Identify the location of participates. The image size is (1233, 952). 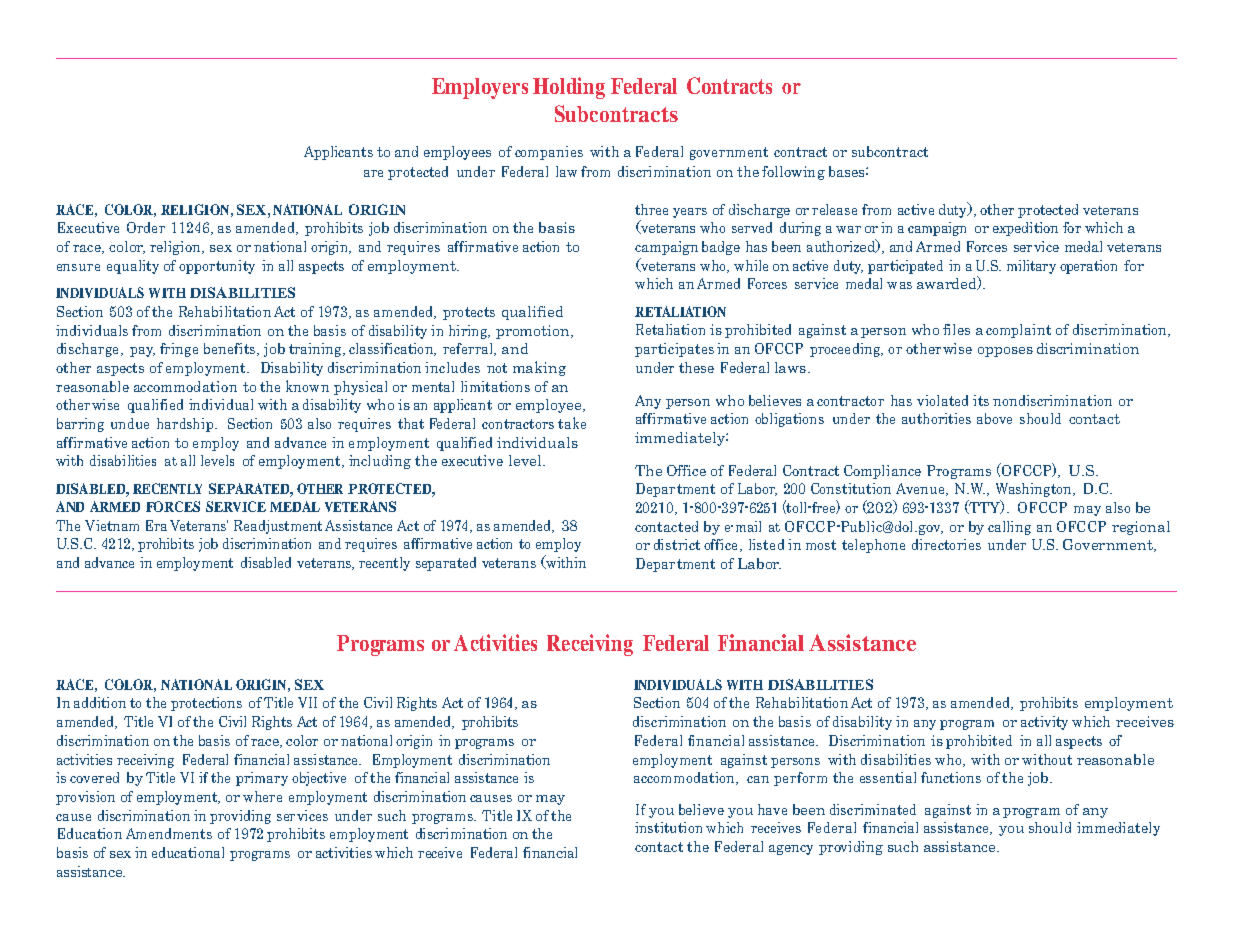
(674, 350).
